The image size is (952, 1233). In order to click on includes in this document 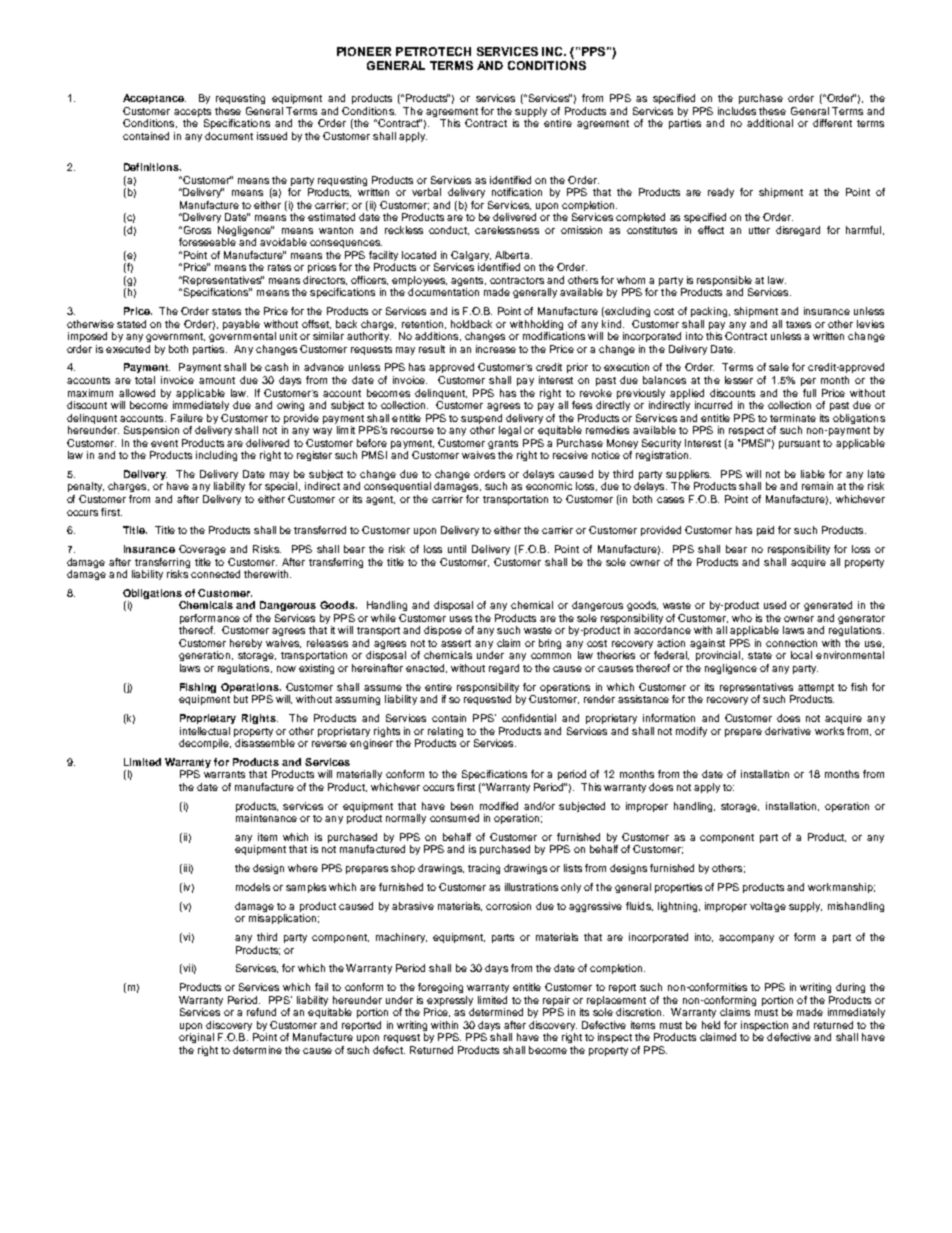, I will do `click(737, 111)`.
